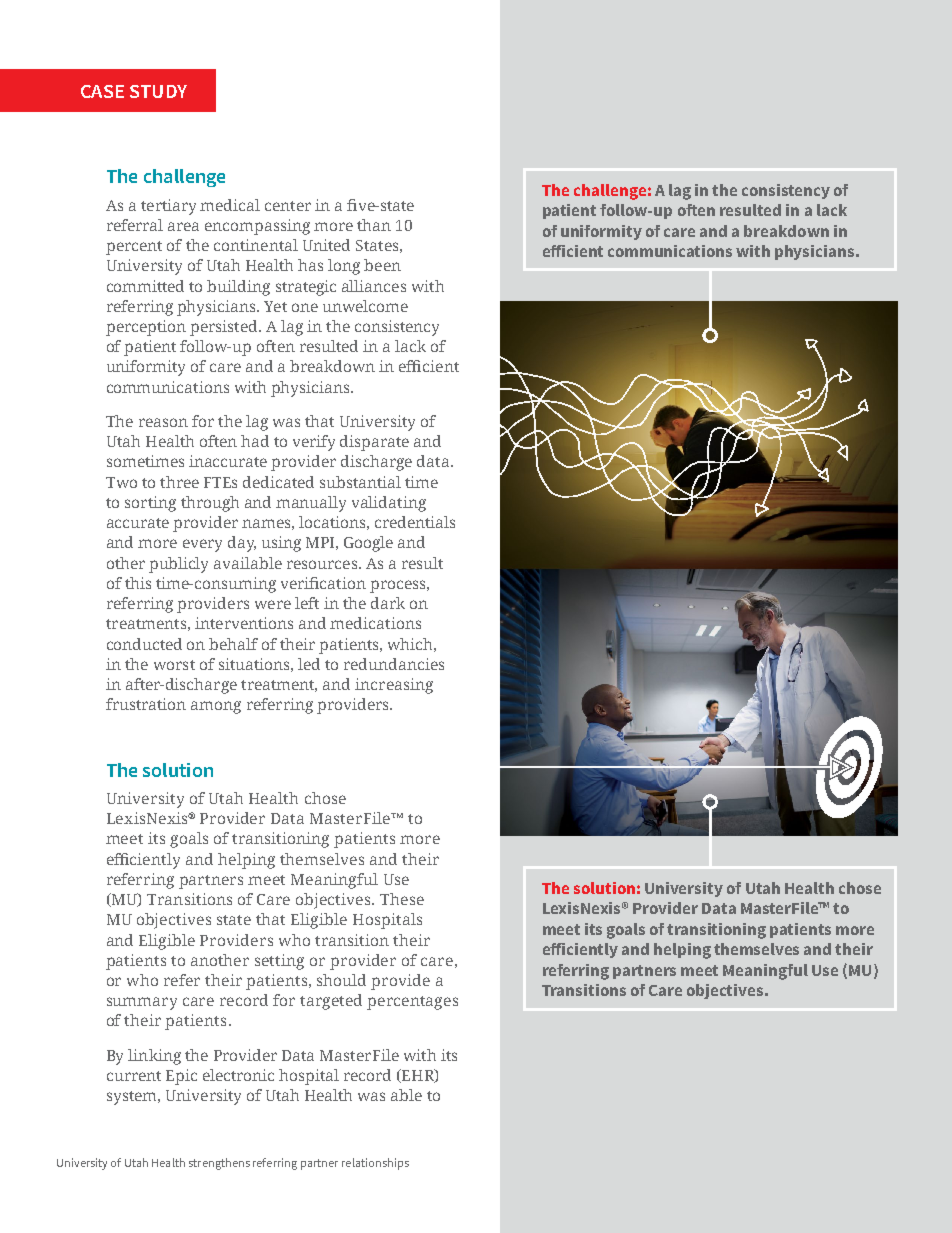 The image size is (952, 1233). Describe the element at coordinates (238, 1075) in the document. I see `electronic` at that location.
